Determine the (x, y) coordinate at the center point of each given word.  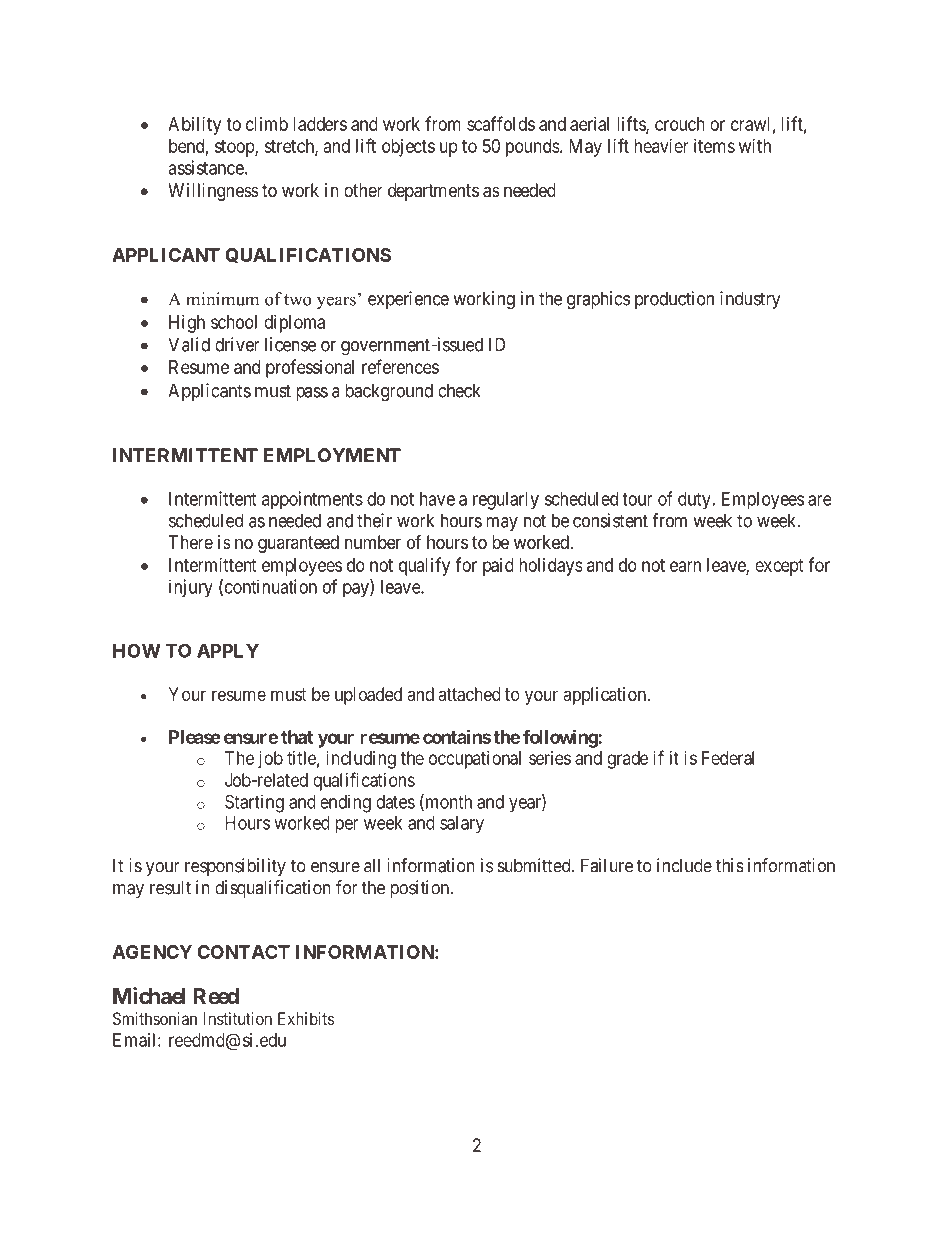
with (755, 146)
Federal (728, 758)
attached (470, 694)
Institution (237, 1018)
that (297, 737)
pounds (532, 148)
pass (312, 394)
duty (694, 501)
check (459, 390)
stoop (235, 148)
